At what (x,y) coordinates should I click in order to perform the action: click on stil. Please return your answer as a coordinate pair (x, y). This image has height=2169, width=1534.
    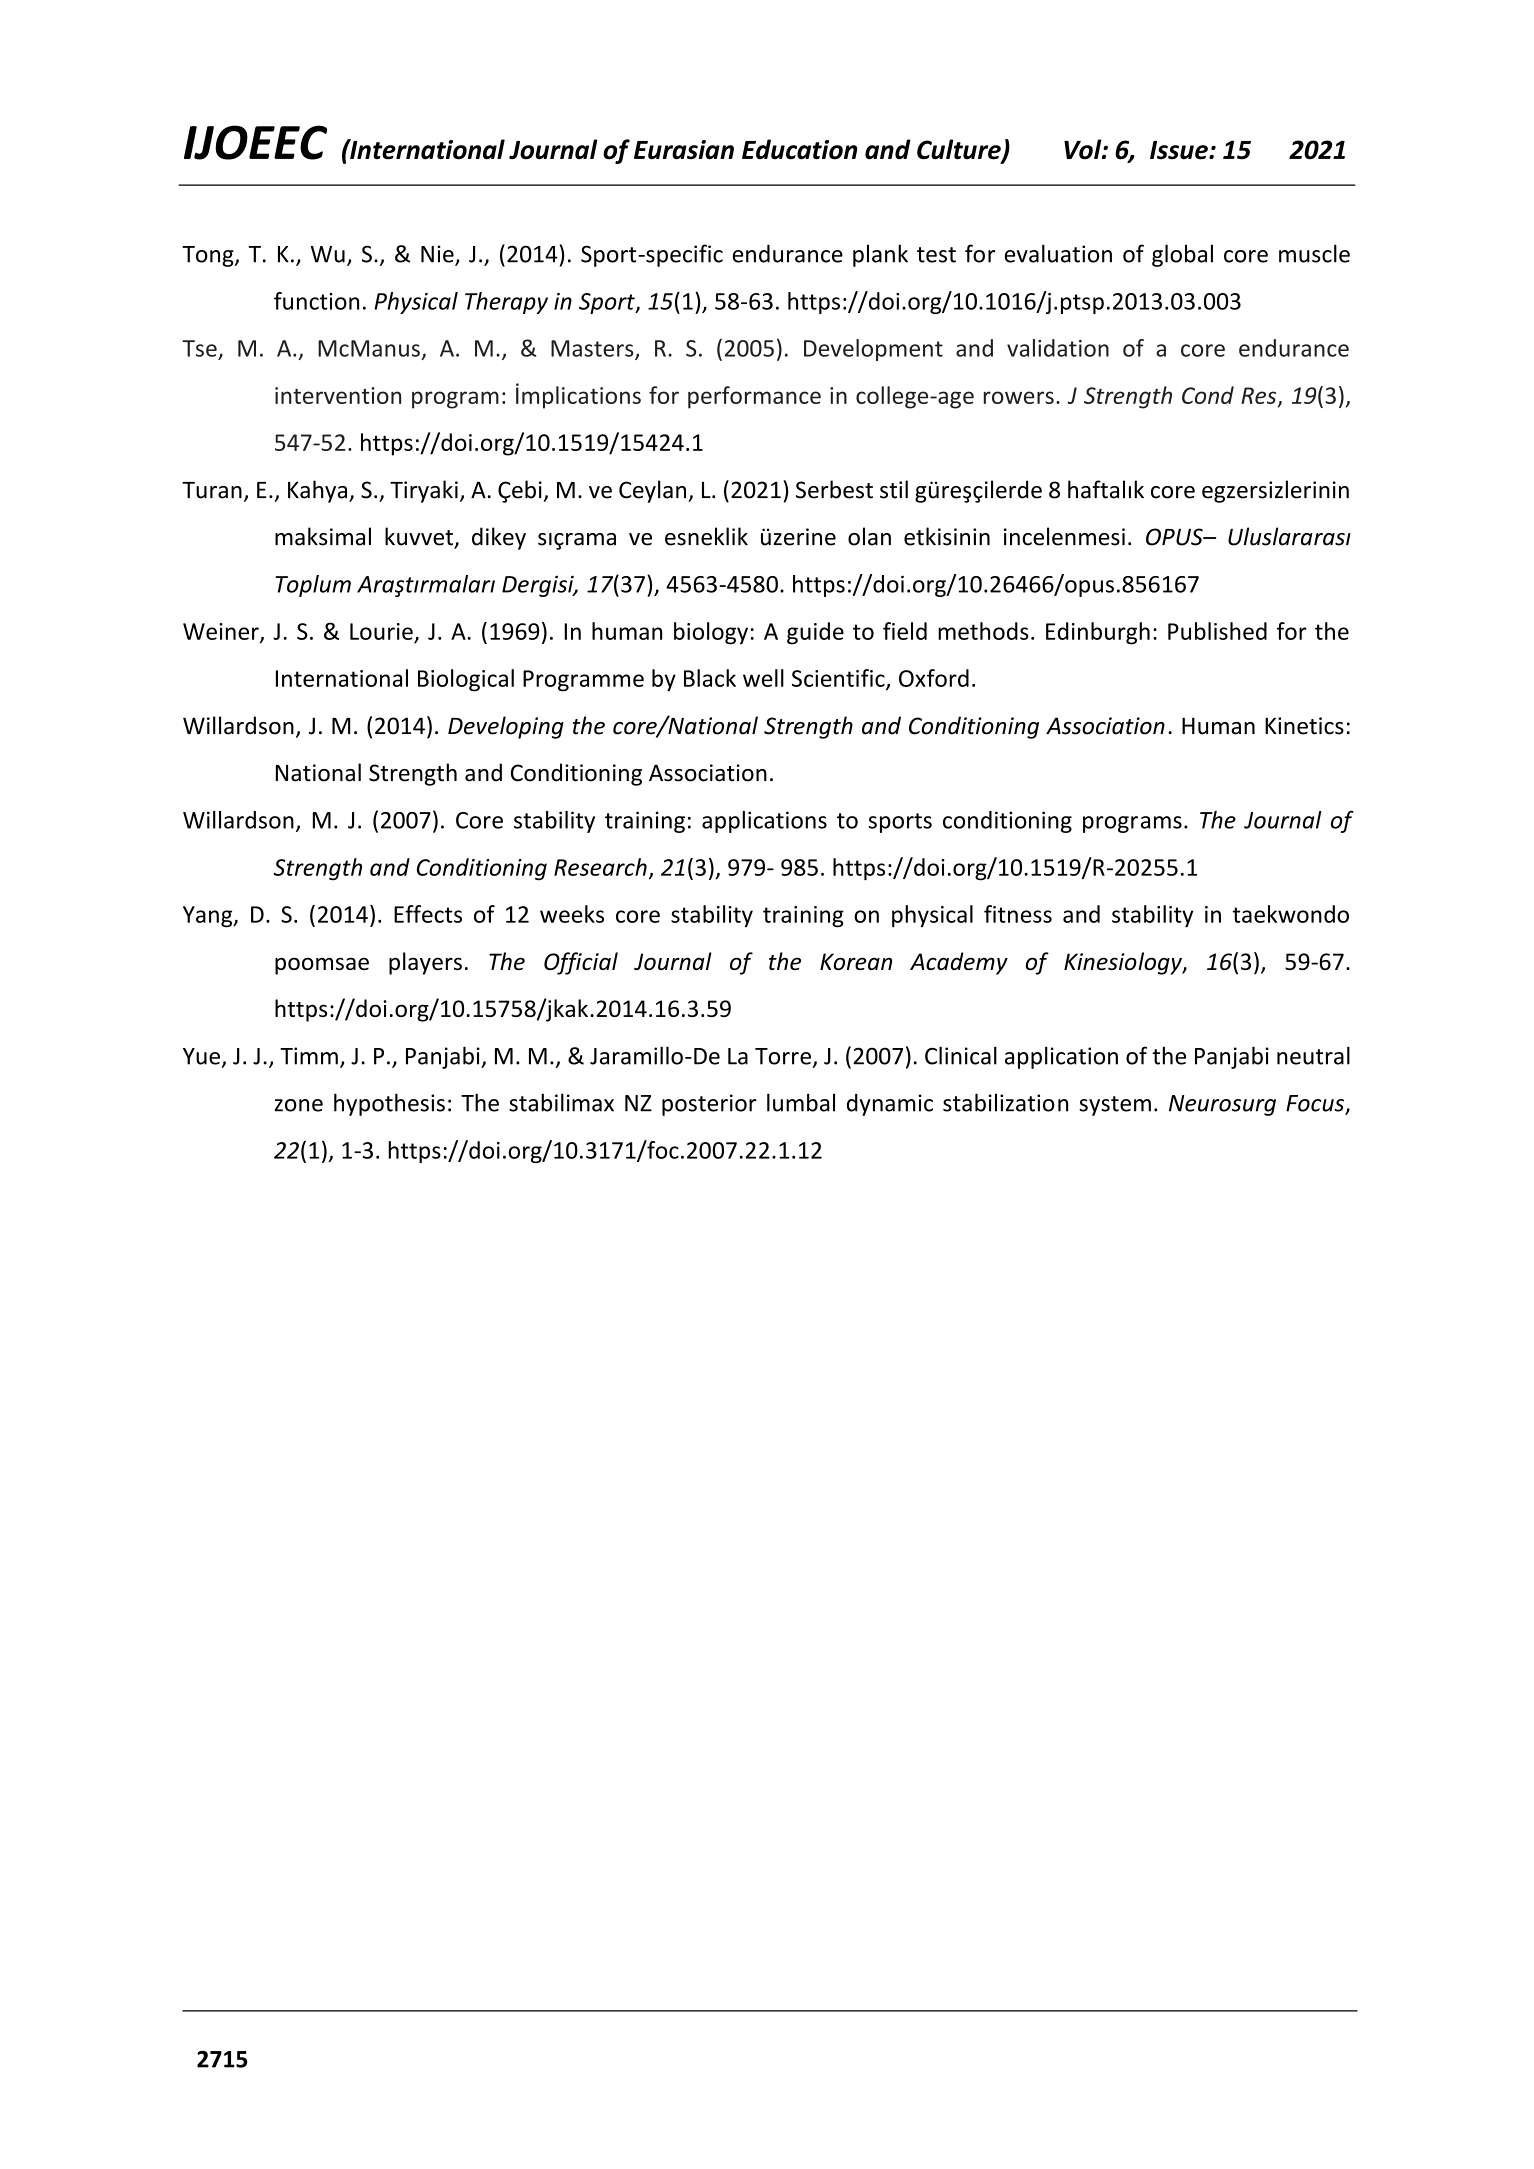
    Looking at the image, I should click on (894, 489).
